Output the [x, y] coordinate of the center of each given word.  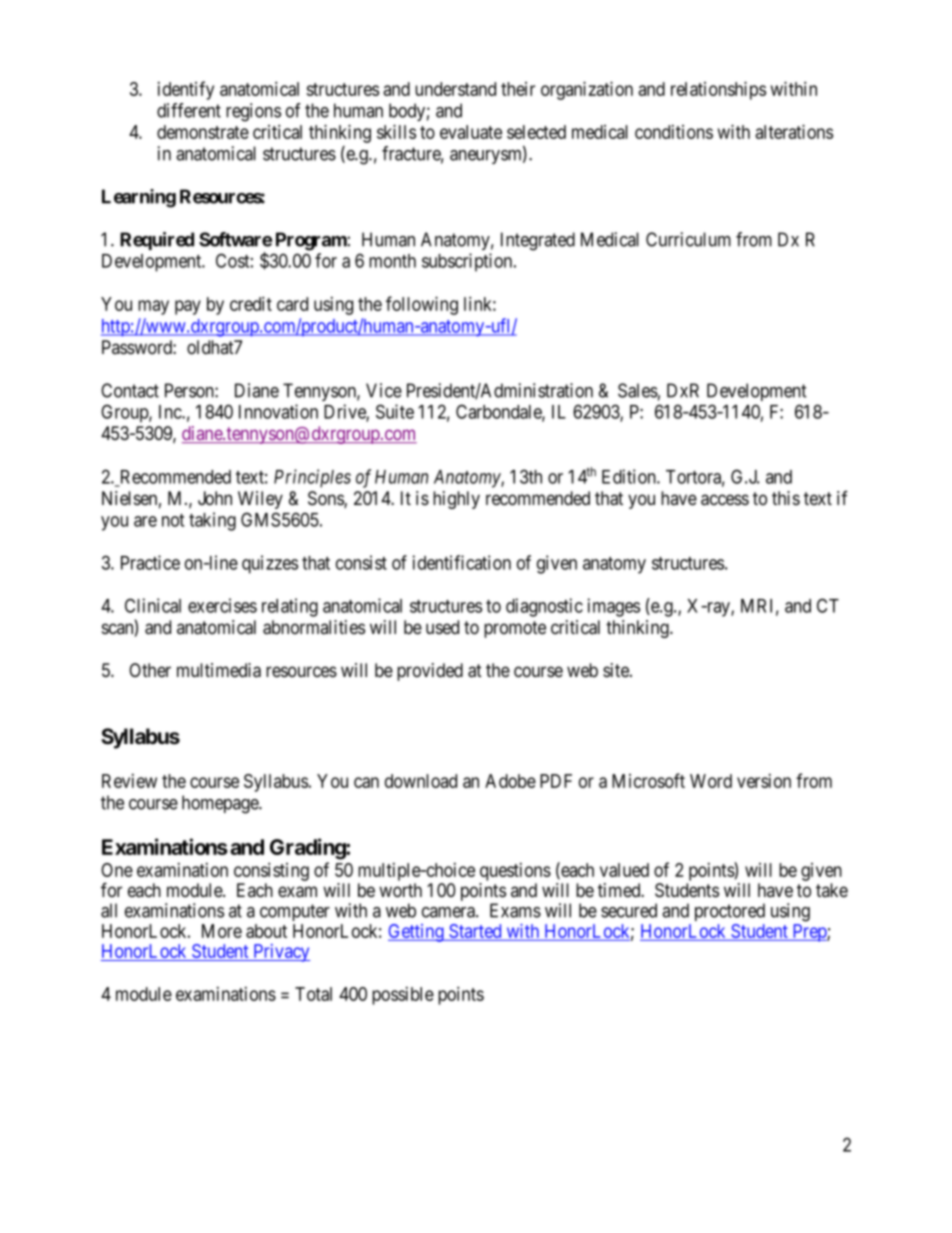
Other [150, 670]
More [222, 931]
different [189, 110]
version [764, 781]
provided [430, 672]
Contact [130, 390]
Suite [395, 411]
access [725, 500]
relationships [718, 90]
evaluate [471, 132]
